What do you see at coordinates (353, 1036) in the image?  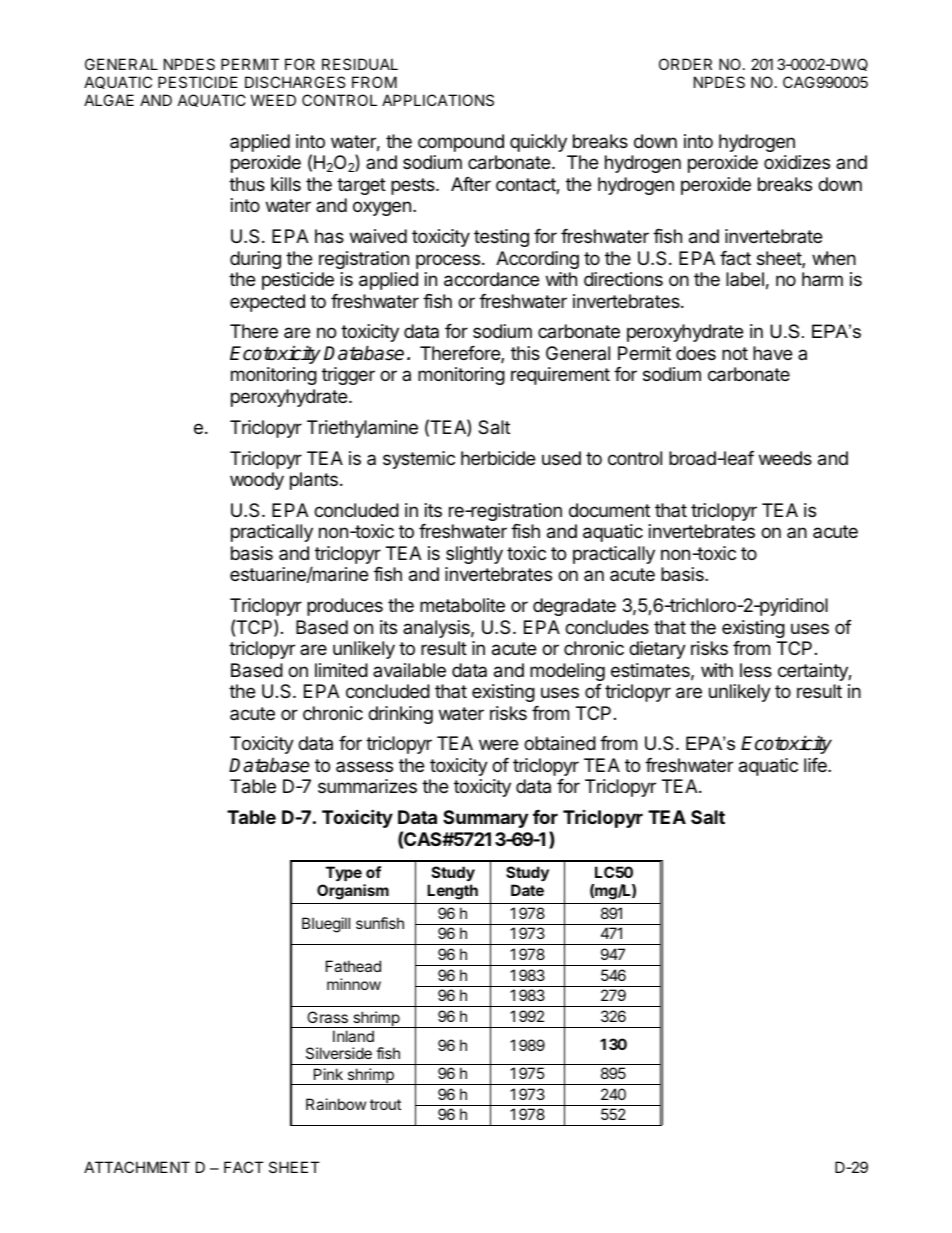 I see `Inland` at bounding box center [353, 1036].
